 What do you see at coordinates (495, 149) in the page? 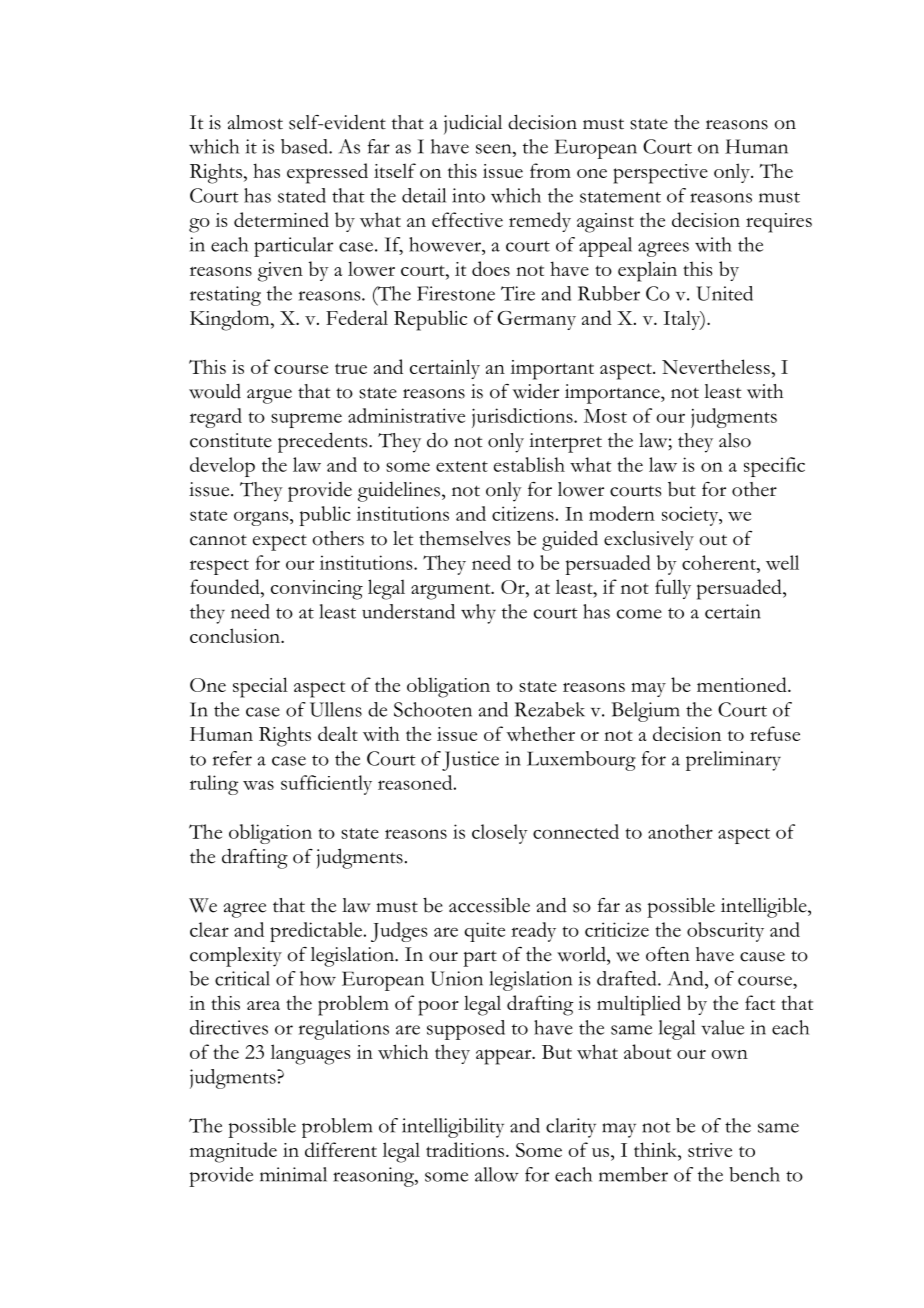
I see `seen` at bounding box center [495, 149].
